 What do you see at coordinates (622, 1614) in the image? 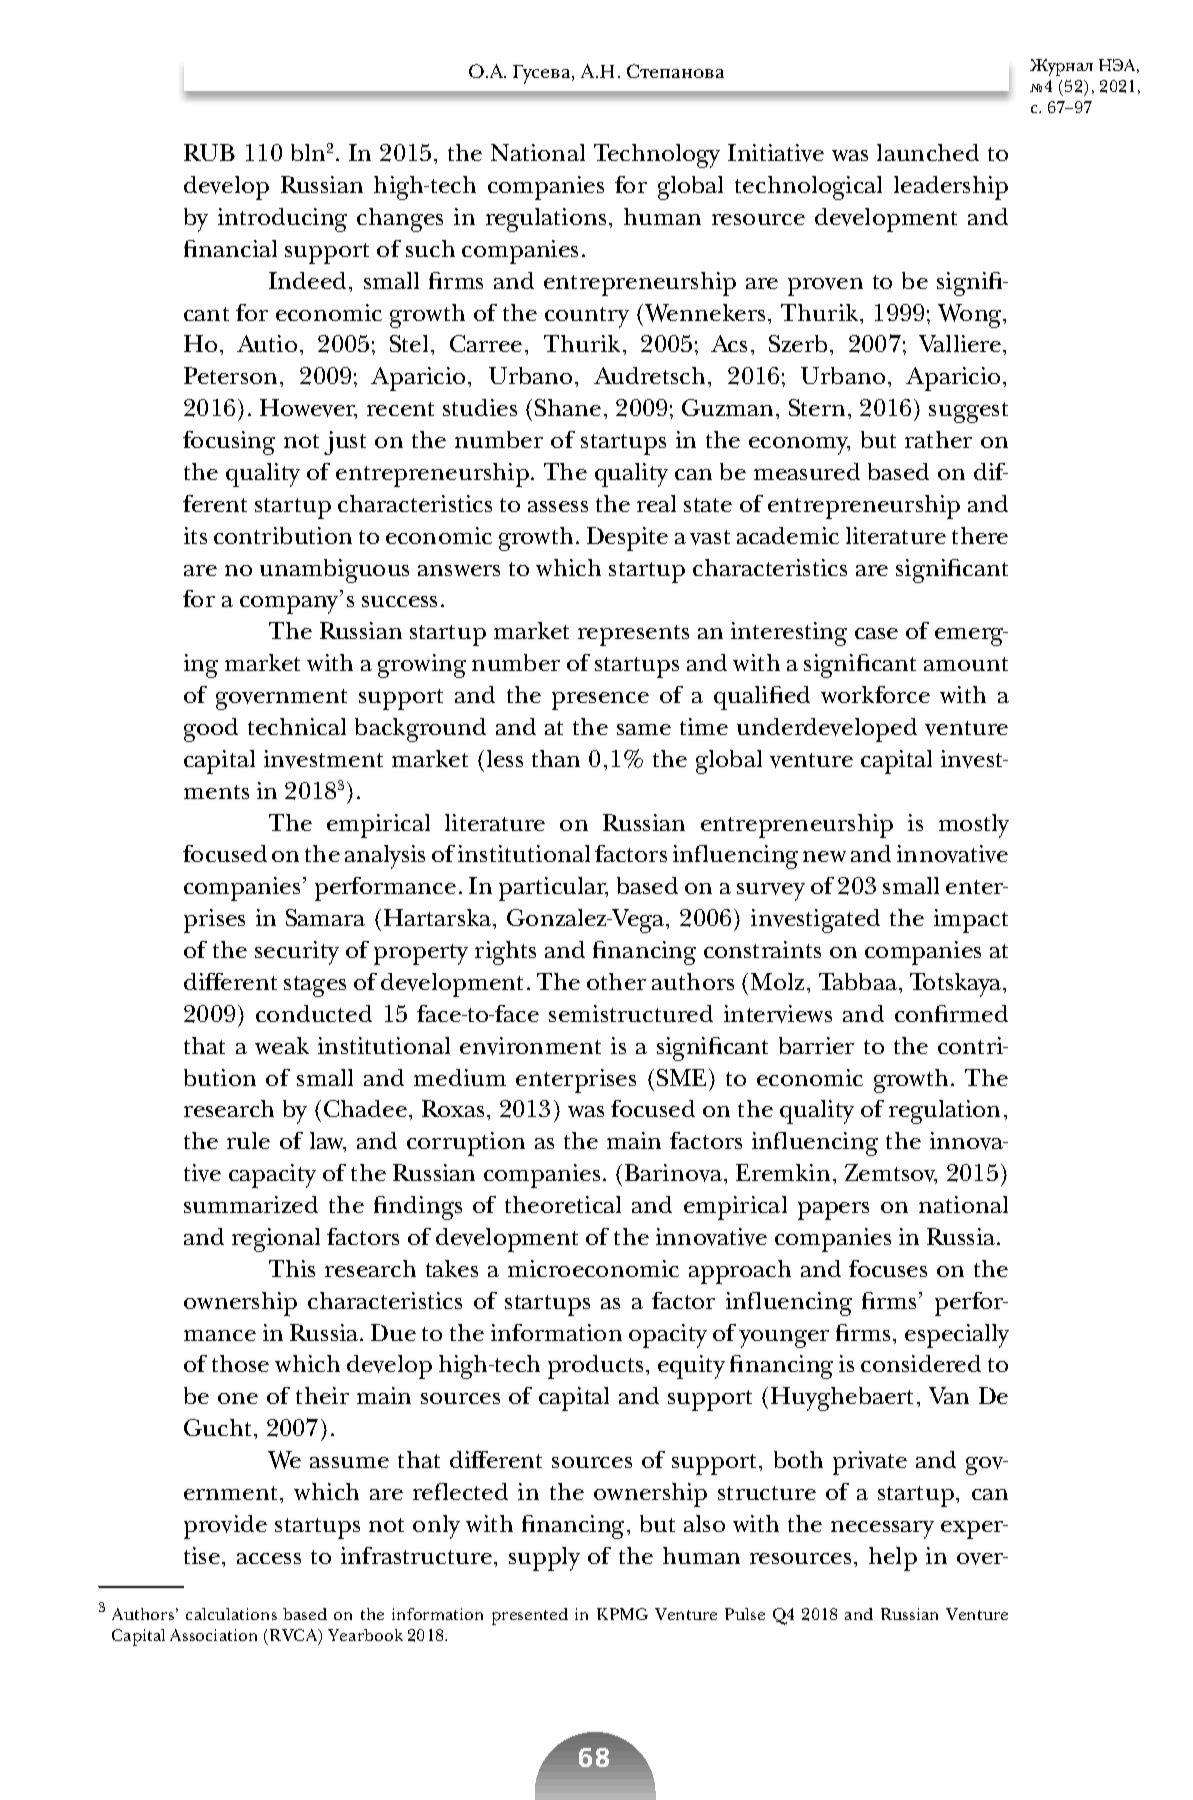
I see `KPMG` at bounding box center [622, 1614].
